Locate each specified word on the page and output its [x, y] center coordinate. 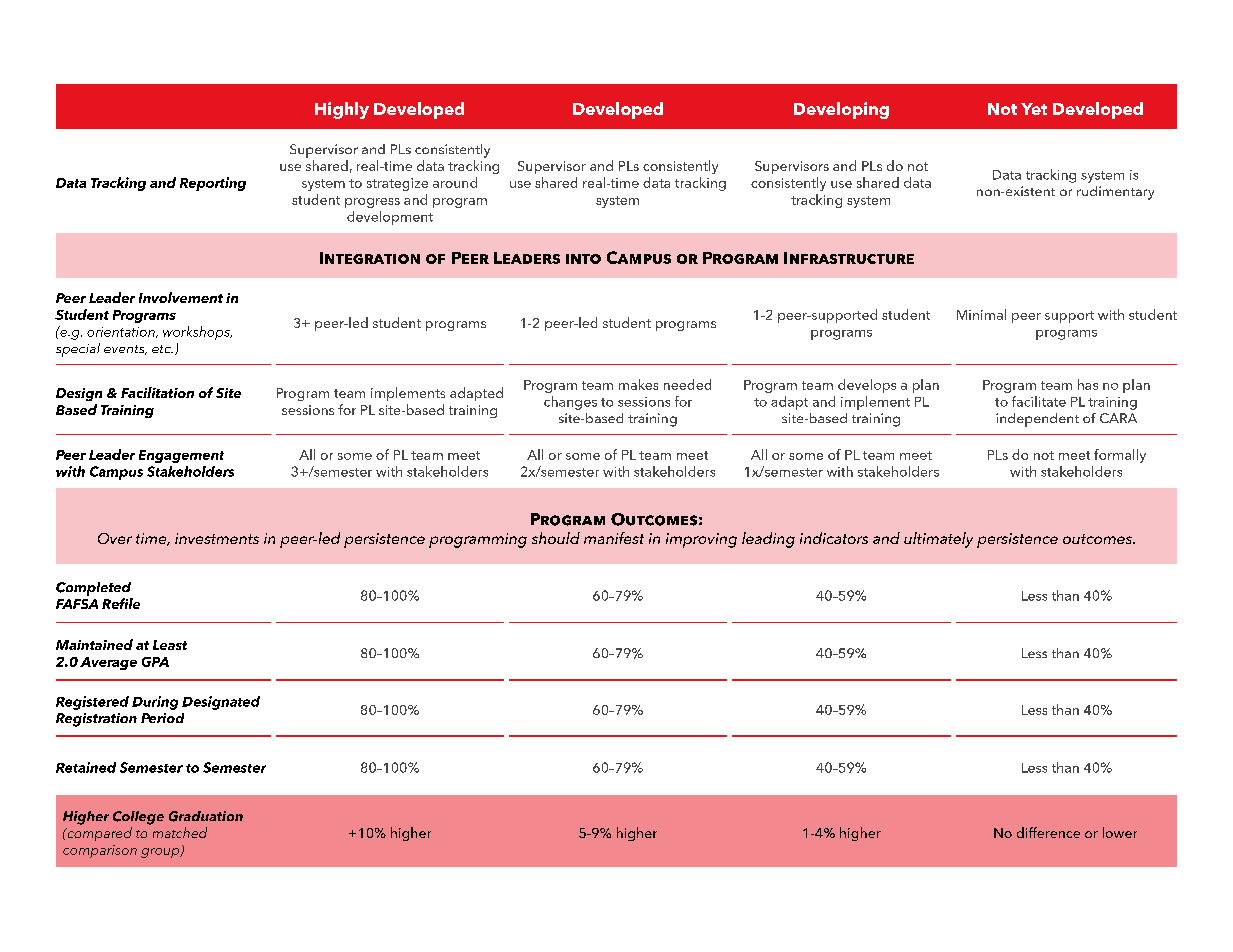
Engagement [181, 456]
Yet [1034, 109]
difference [1048, 832]
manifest [614, 538]
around [455, 182]
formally [1120, 456]
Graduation [206, 816]
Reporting [213, 184]
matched [180, 832]
